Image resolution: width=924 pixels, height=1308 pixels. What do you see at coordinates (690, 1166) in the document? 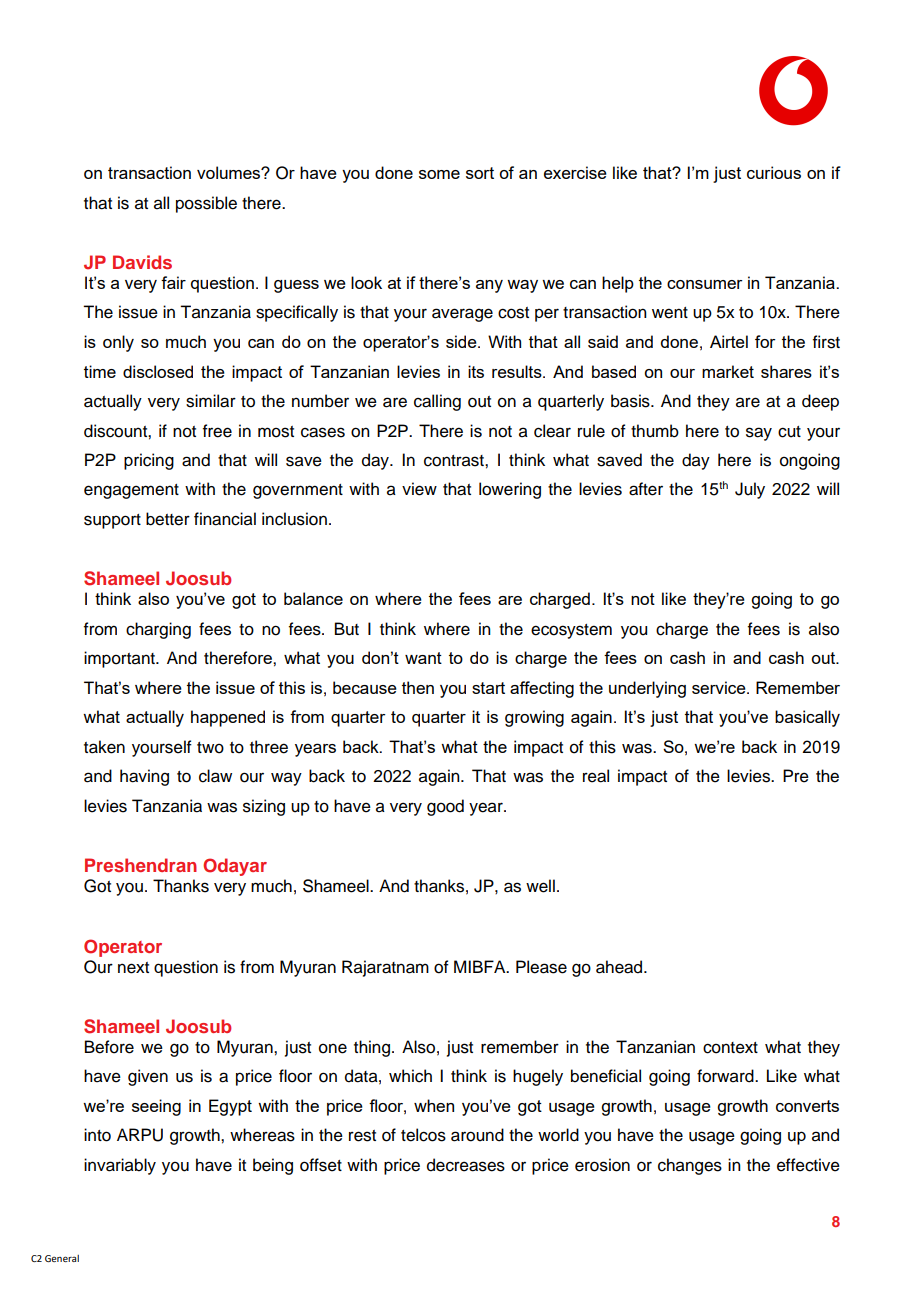
I see `changes` at bounding box center [690, 1166].
